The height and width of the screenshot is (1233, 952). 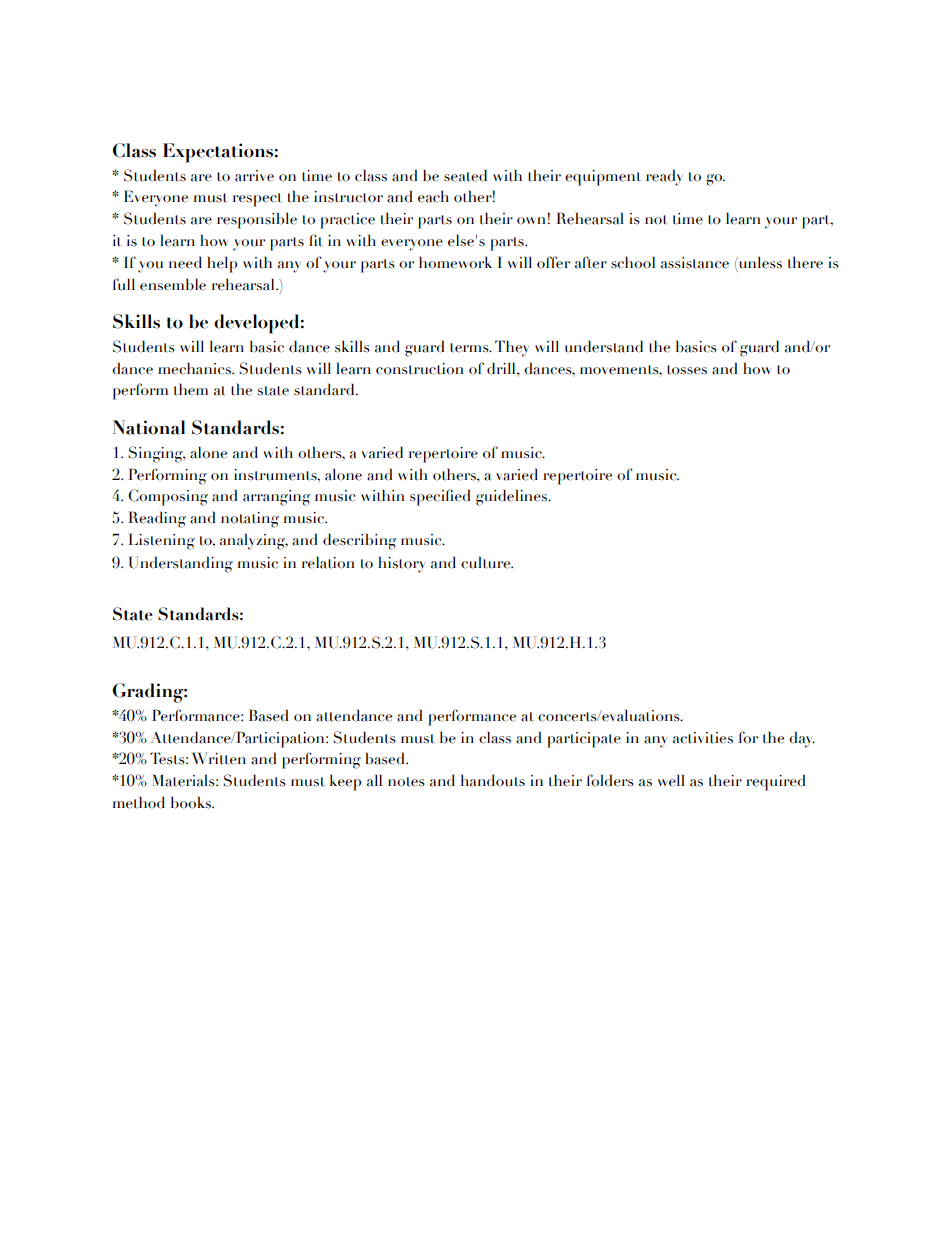 I want to click on terms, so click(x=470, y=348).
